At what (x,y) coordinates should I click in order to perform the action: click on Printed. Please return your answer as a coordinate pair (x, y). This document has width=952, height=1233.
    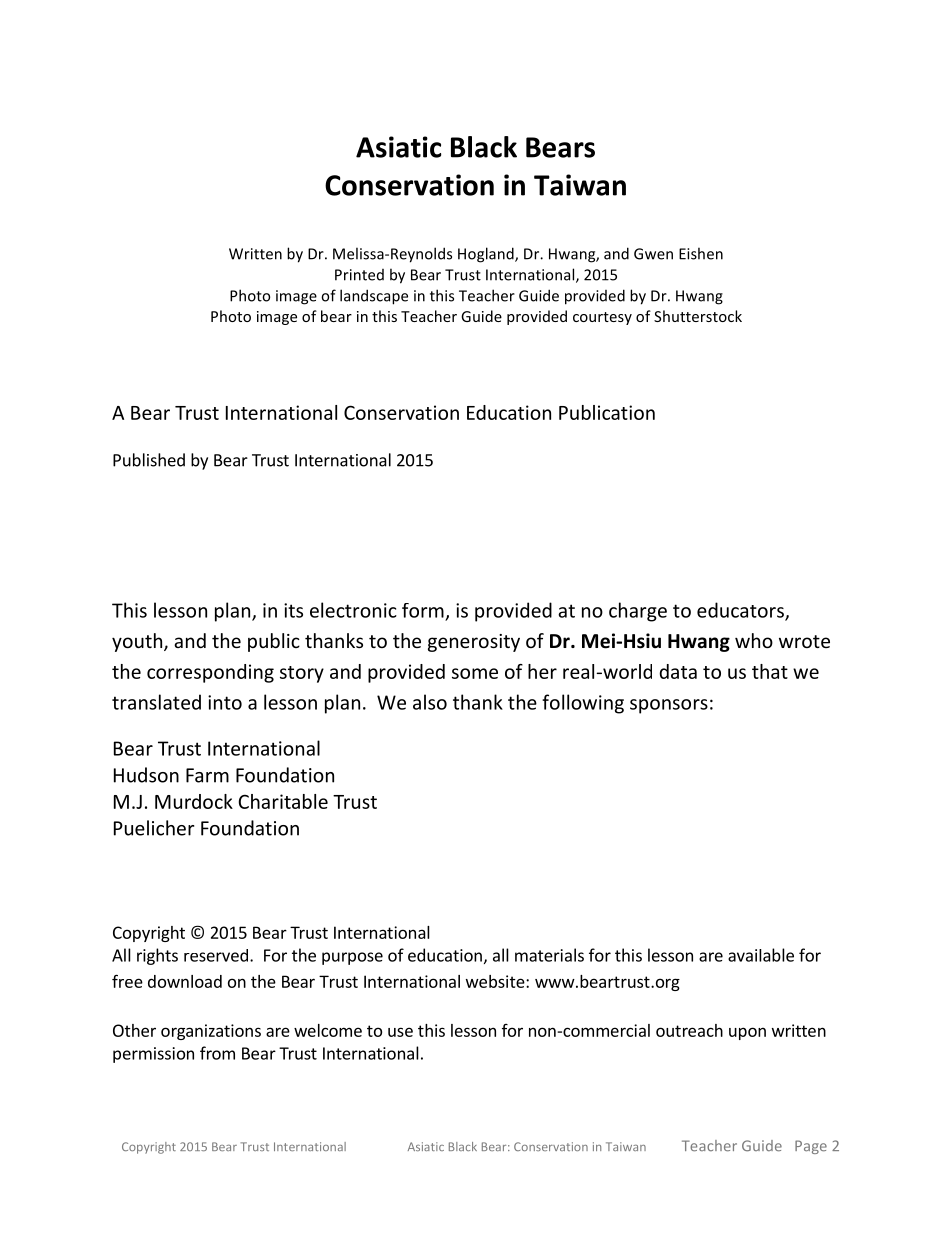
    Looking at the image, I should click on (359, 275).
